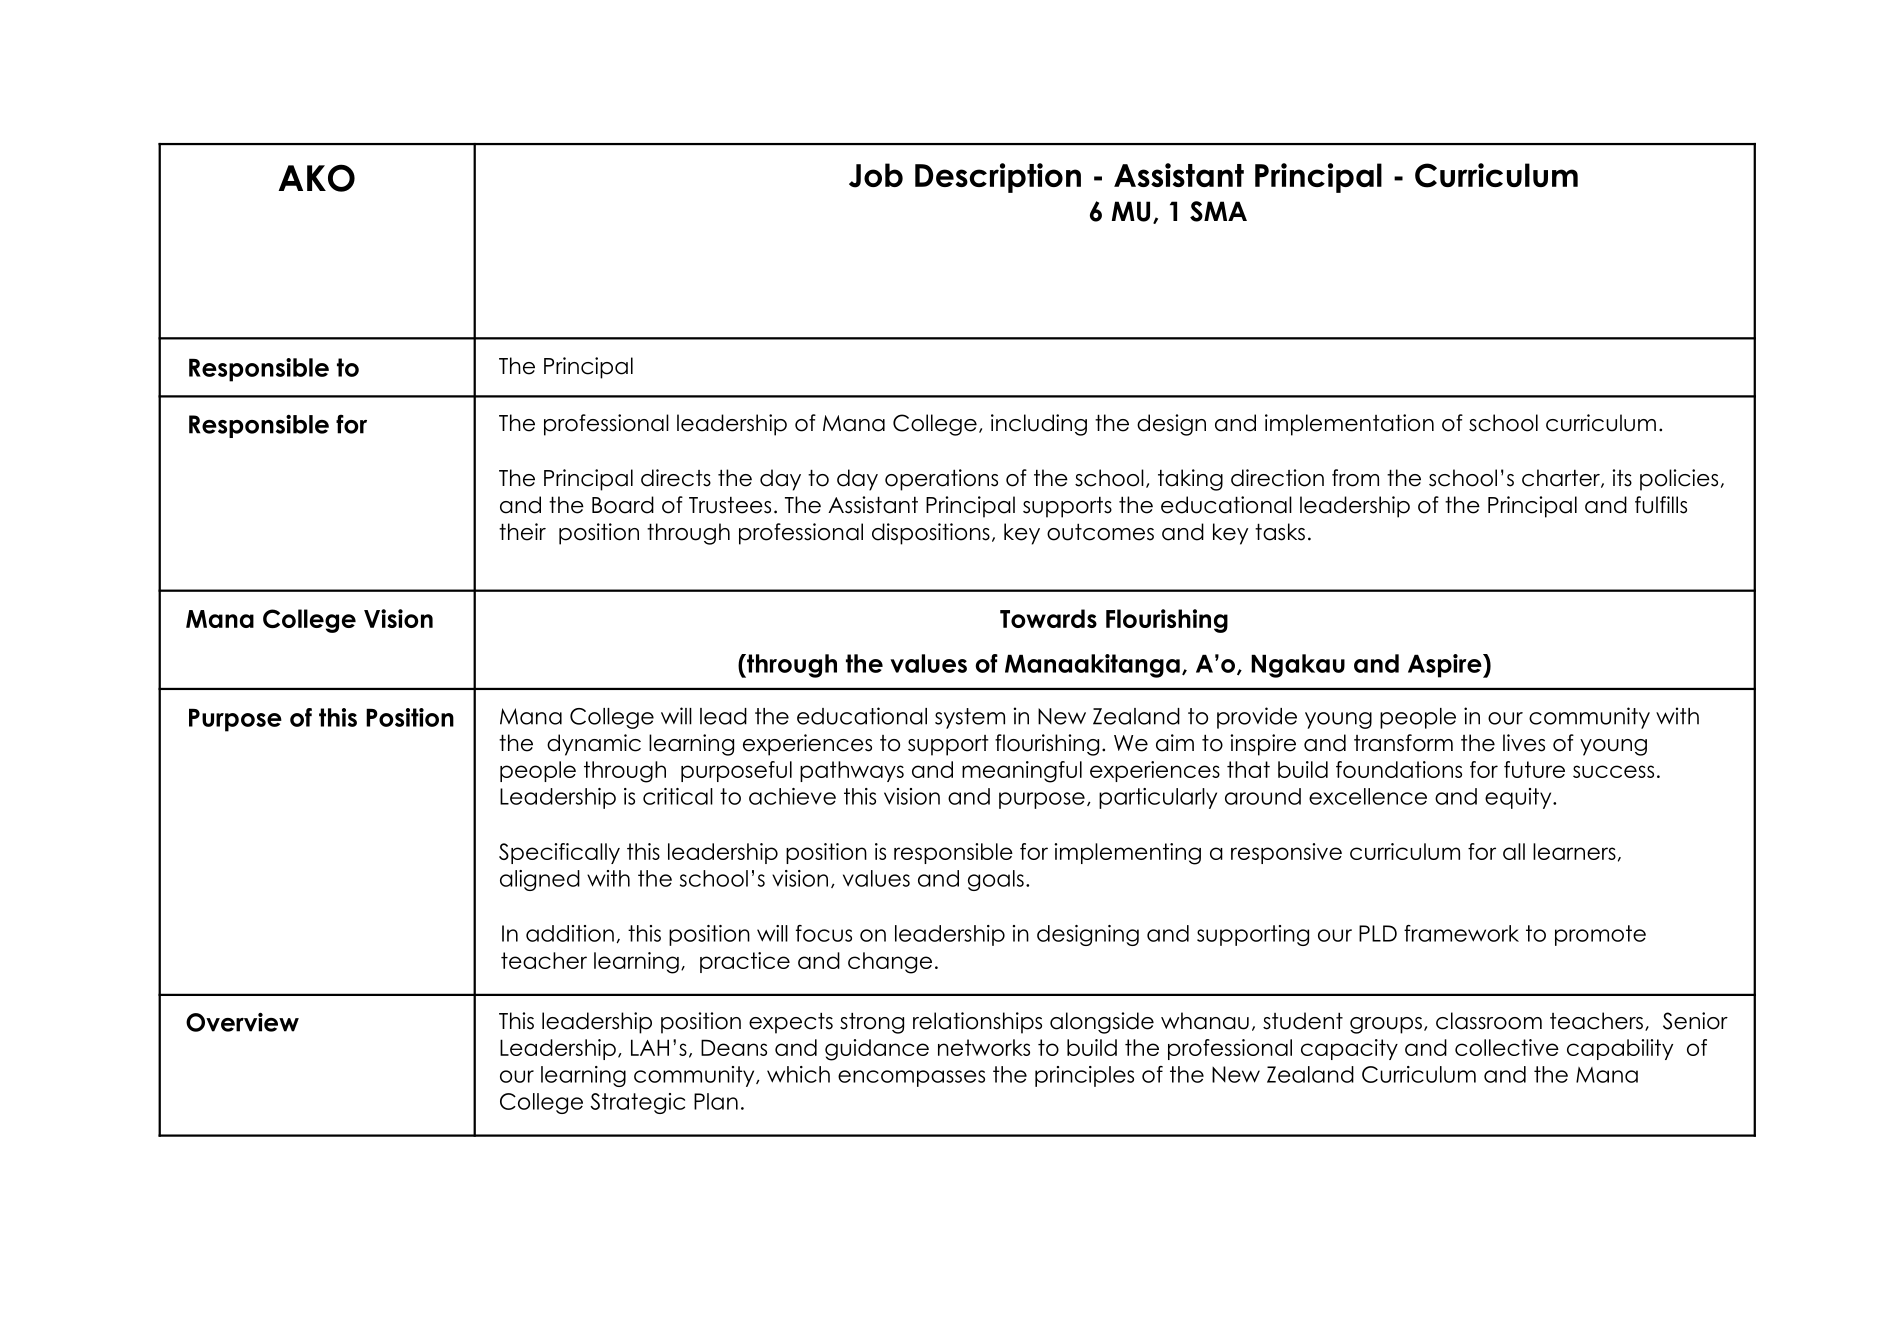  What do you see at coordinates (594, 745) in the page?
I see `dynamic` at bounding box center [594, 745].
